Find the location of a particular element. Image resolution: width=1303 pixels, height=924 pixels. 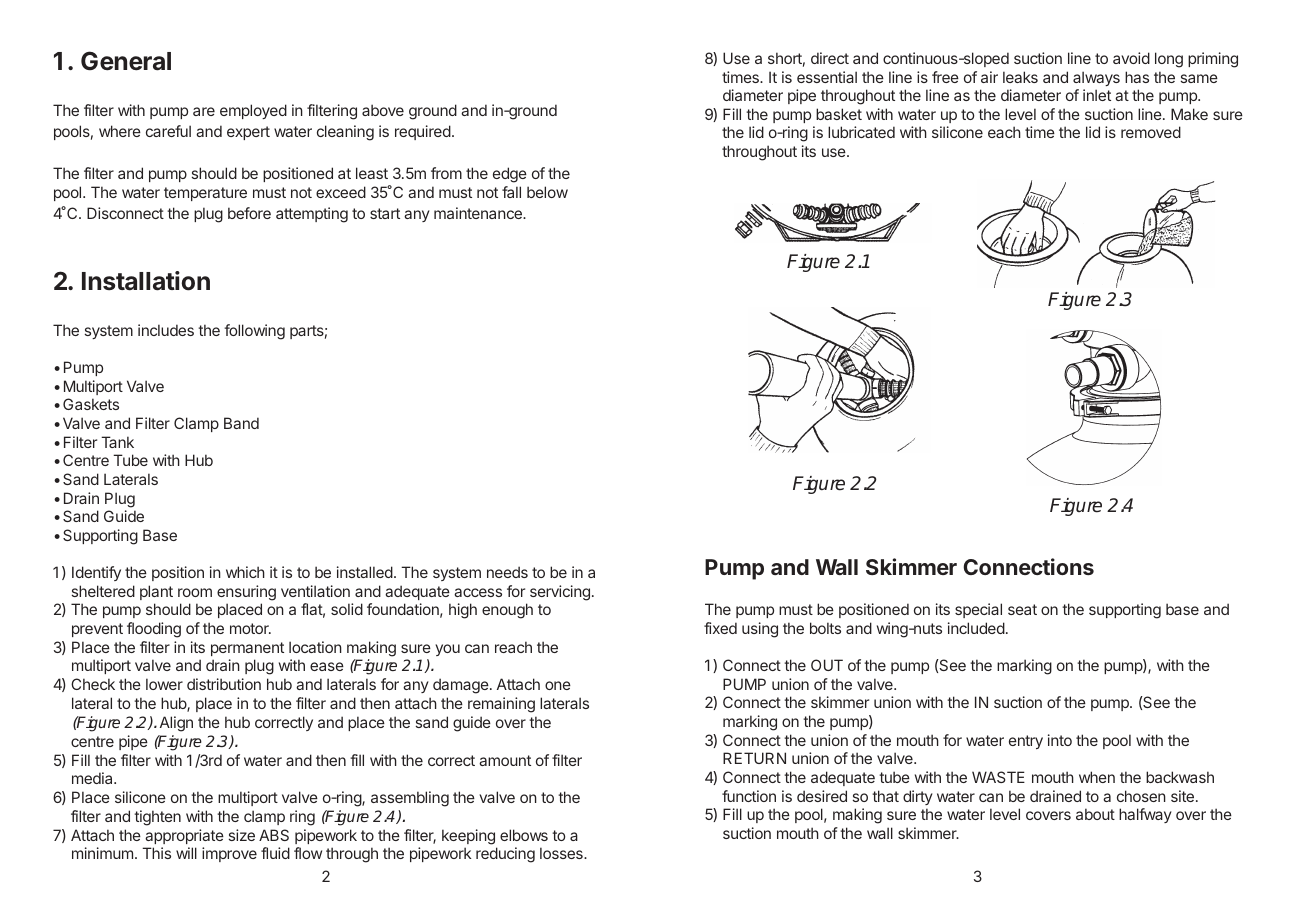

size is located at coordinates (242, 835).
